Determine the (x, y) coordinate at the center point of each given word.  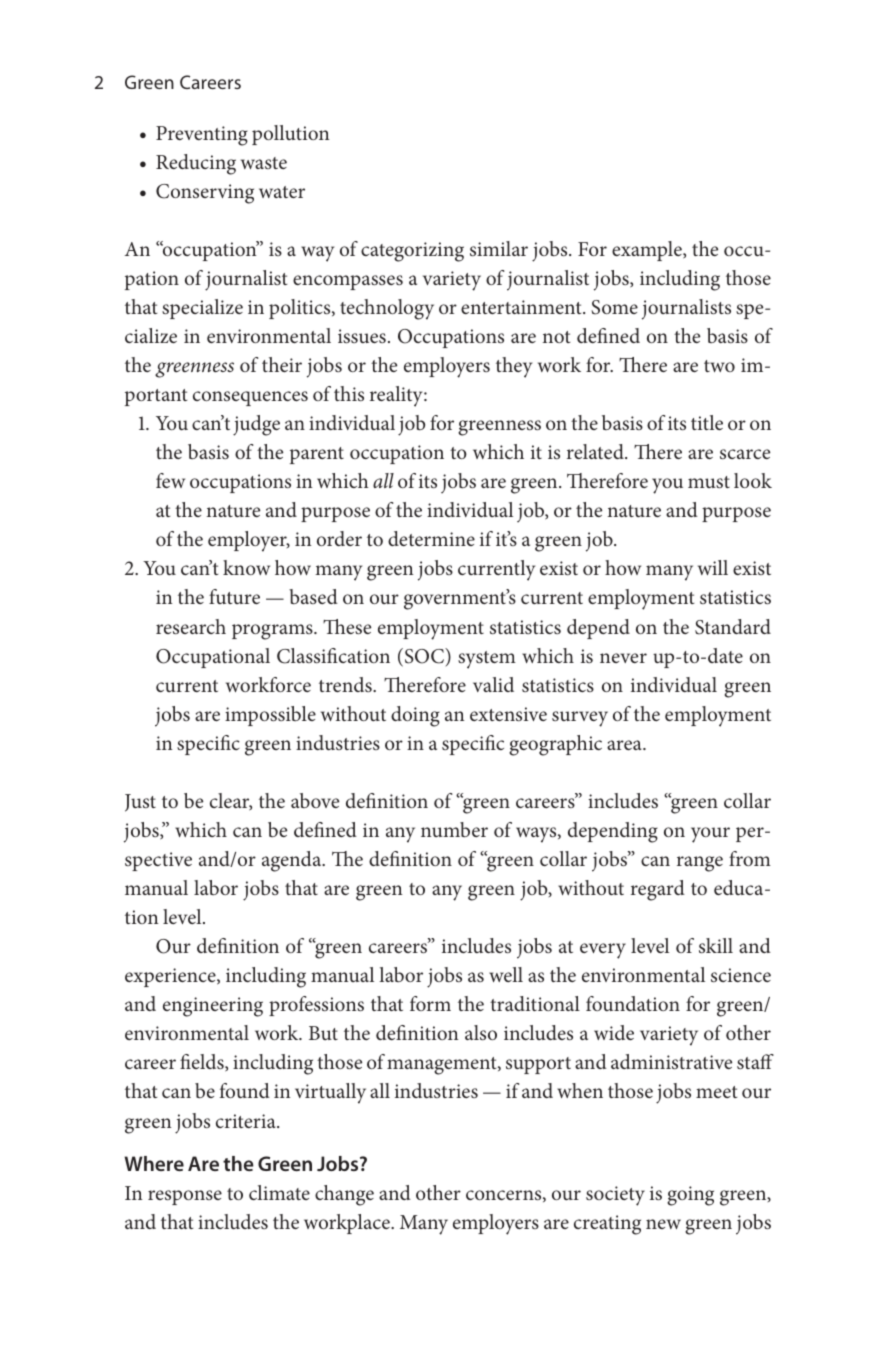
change (344, 1195)
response (185, 1197)
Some (614, 307)
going (690, 1196)
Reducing (196, 164)
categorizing (412, 252)
